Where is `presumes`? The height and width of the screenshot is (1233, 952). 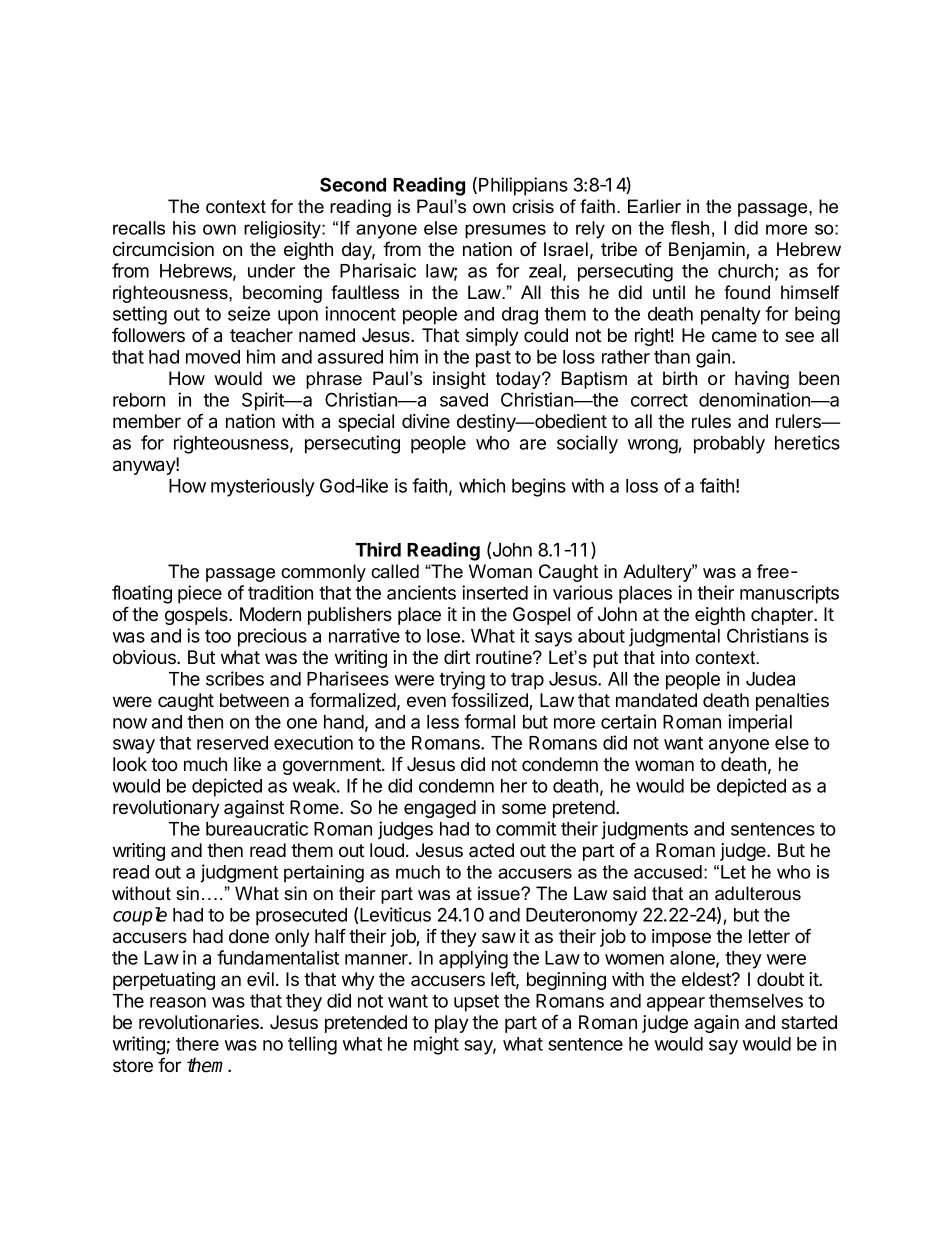
presumes is located at coordinates (505, 231).
